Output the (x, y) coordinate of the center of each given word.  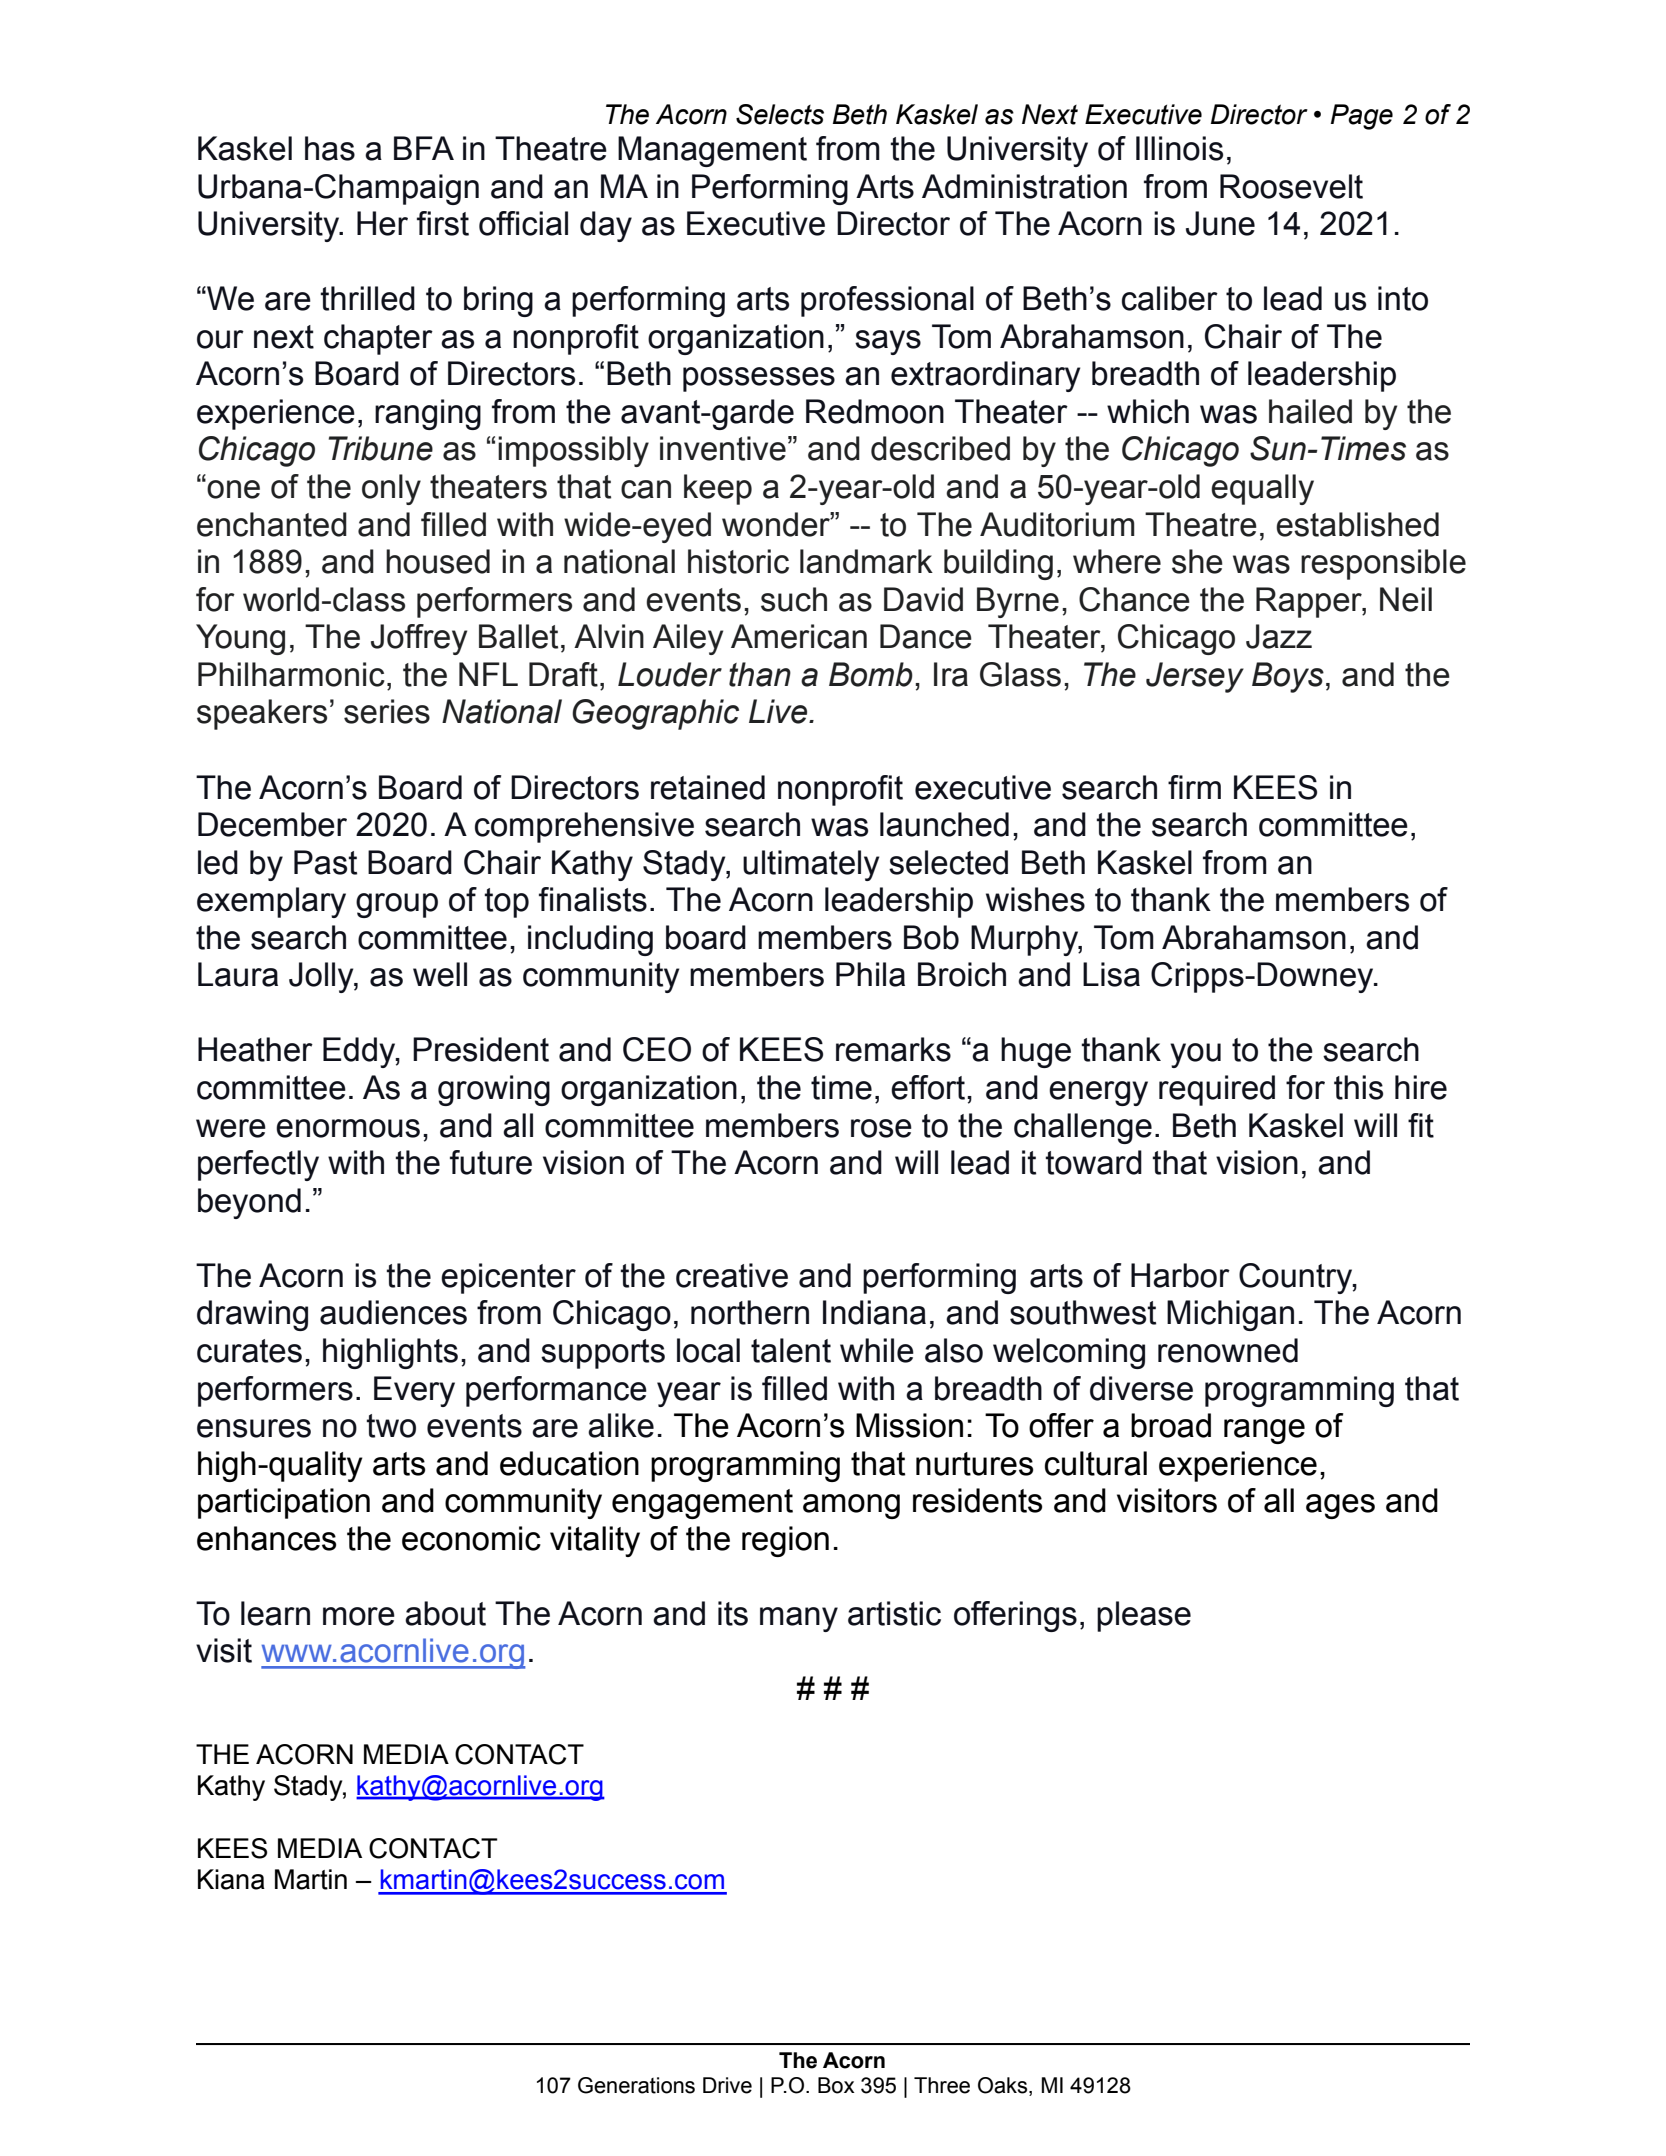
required (1217, 1090)
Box (836, 2085)
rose (881, 1128)
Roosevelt (1291, 186)
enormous (348, 1128)
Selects (780, 114)
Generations (636, 2085)
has (330, 148)
